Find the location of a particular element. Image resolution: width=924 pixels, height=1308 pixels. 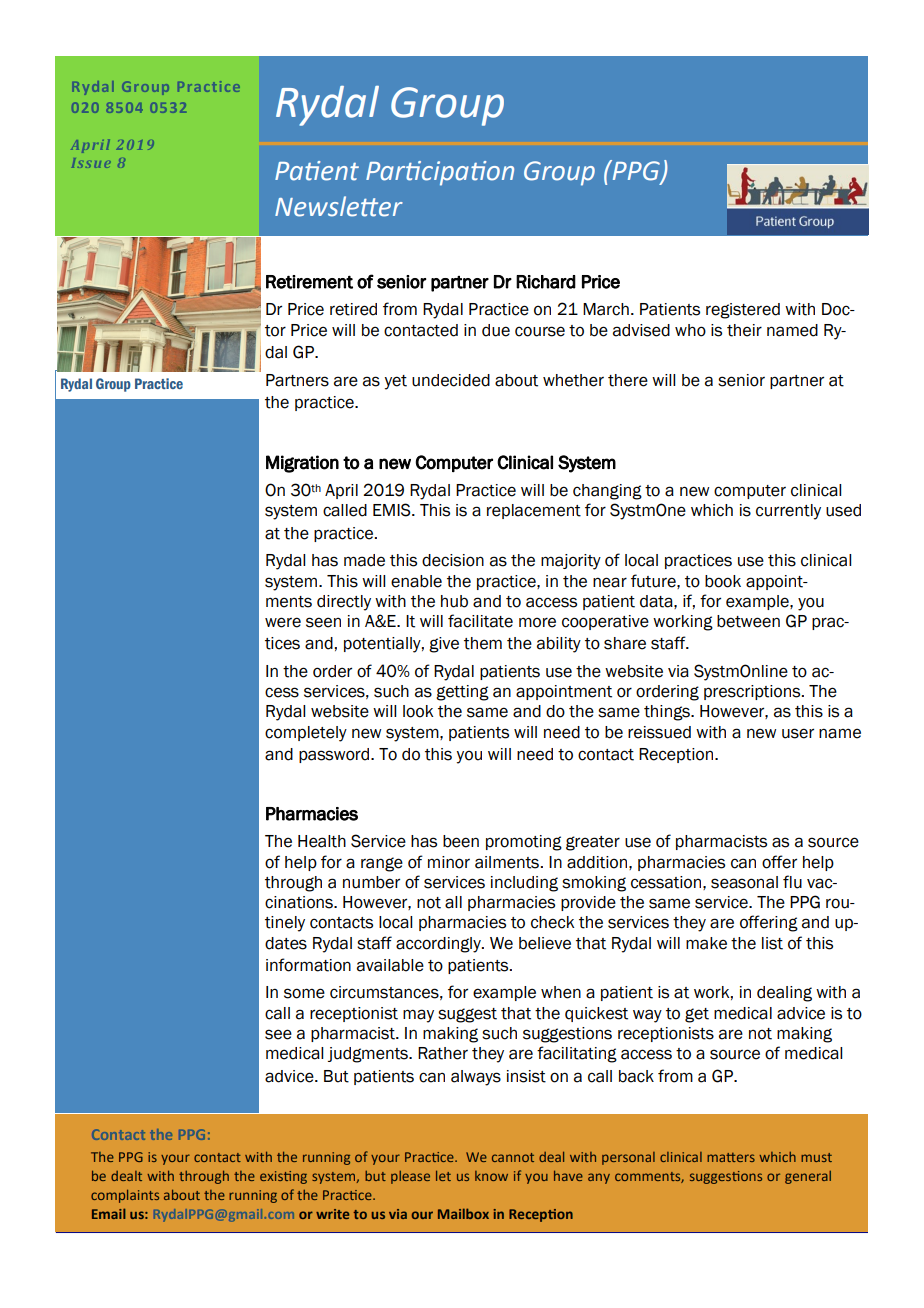

Newsletter is located at coordinates (339, 206).
